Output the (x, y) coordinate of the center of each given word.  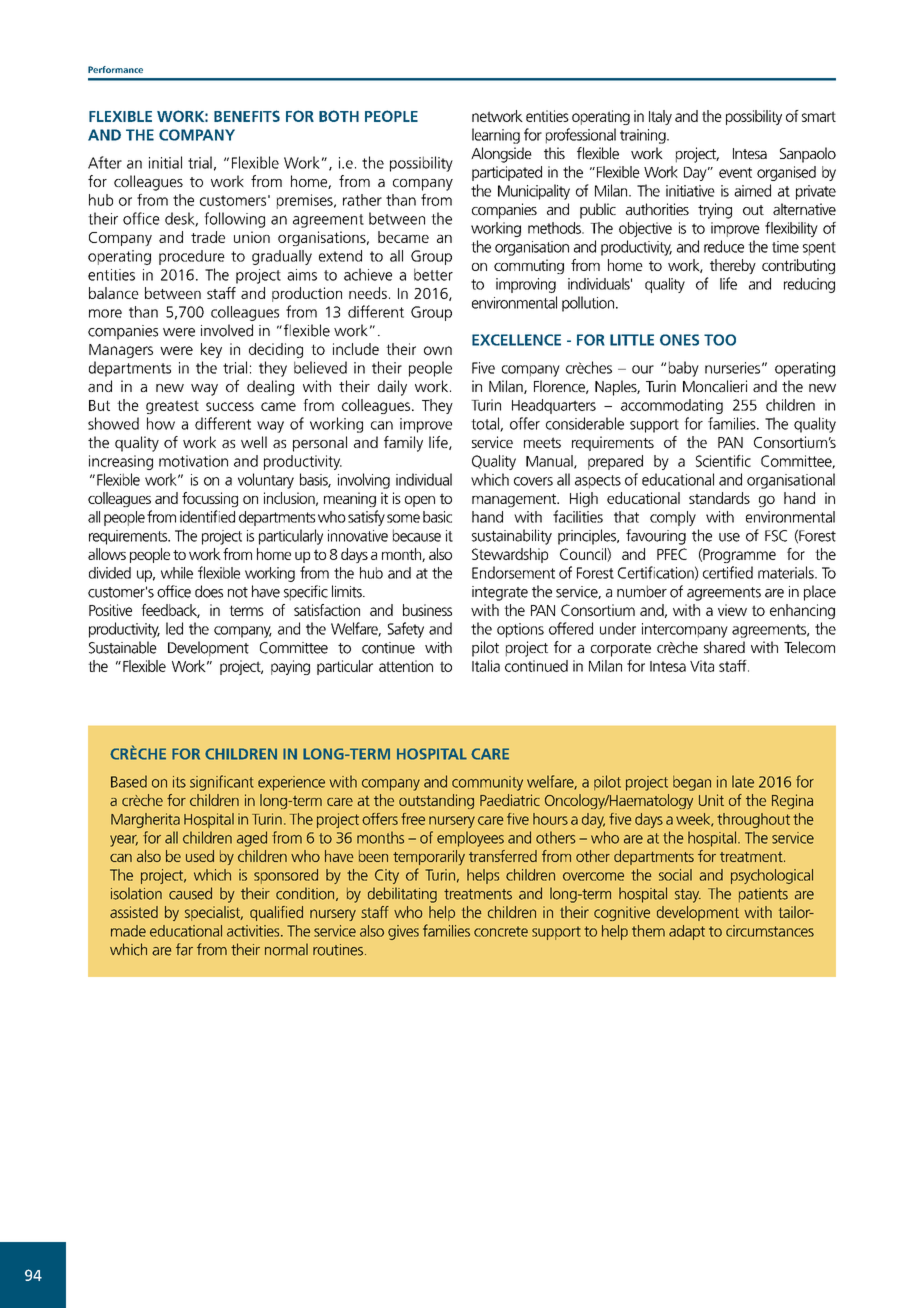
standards (719, 498)
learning (496, 136)
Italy (660, 117)
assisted (134, 912)
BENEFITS (247, 116)
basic (437, 517)
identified (207, 516)
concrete (501, 931)
